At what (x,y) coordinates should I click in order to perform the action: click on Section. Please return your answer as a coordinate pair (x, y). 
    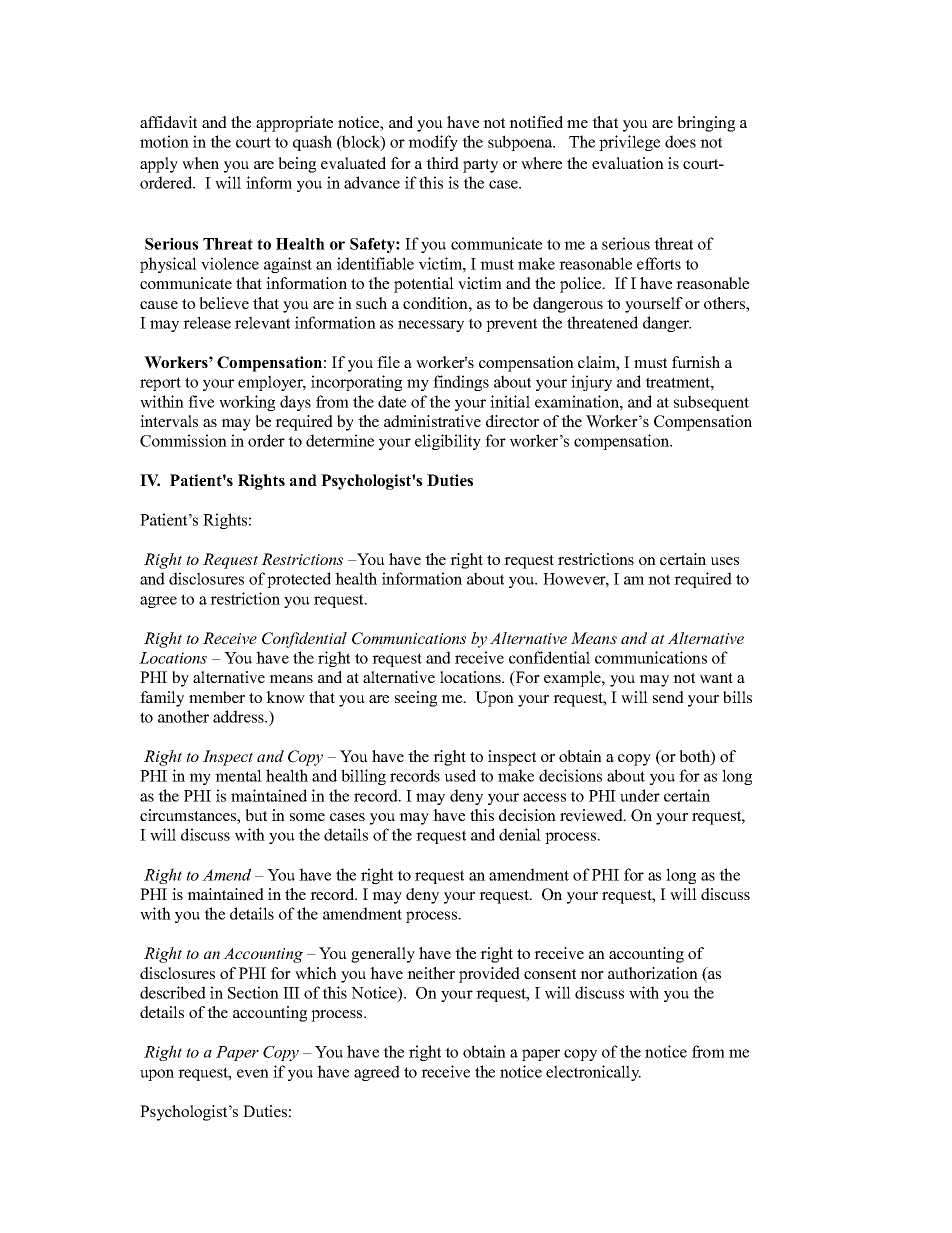
    Looking at the image, I should click on (253, 992).
